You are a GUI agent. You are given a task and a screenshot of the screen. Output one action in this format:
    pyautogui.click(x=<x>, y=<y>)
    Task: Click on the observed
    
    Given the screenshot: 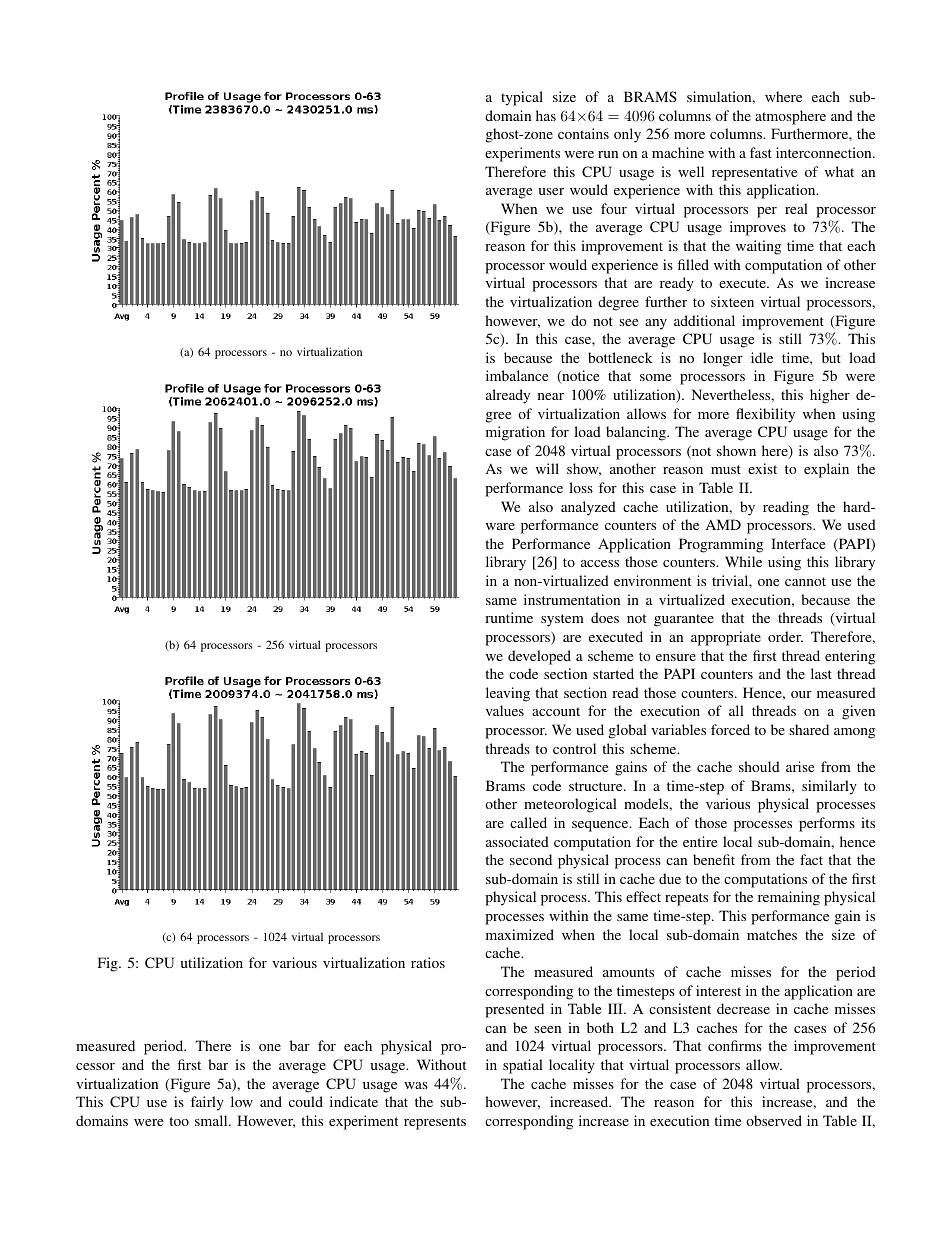 What is the action you would take?
    pyautogui.click(x=774, y=1120)
